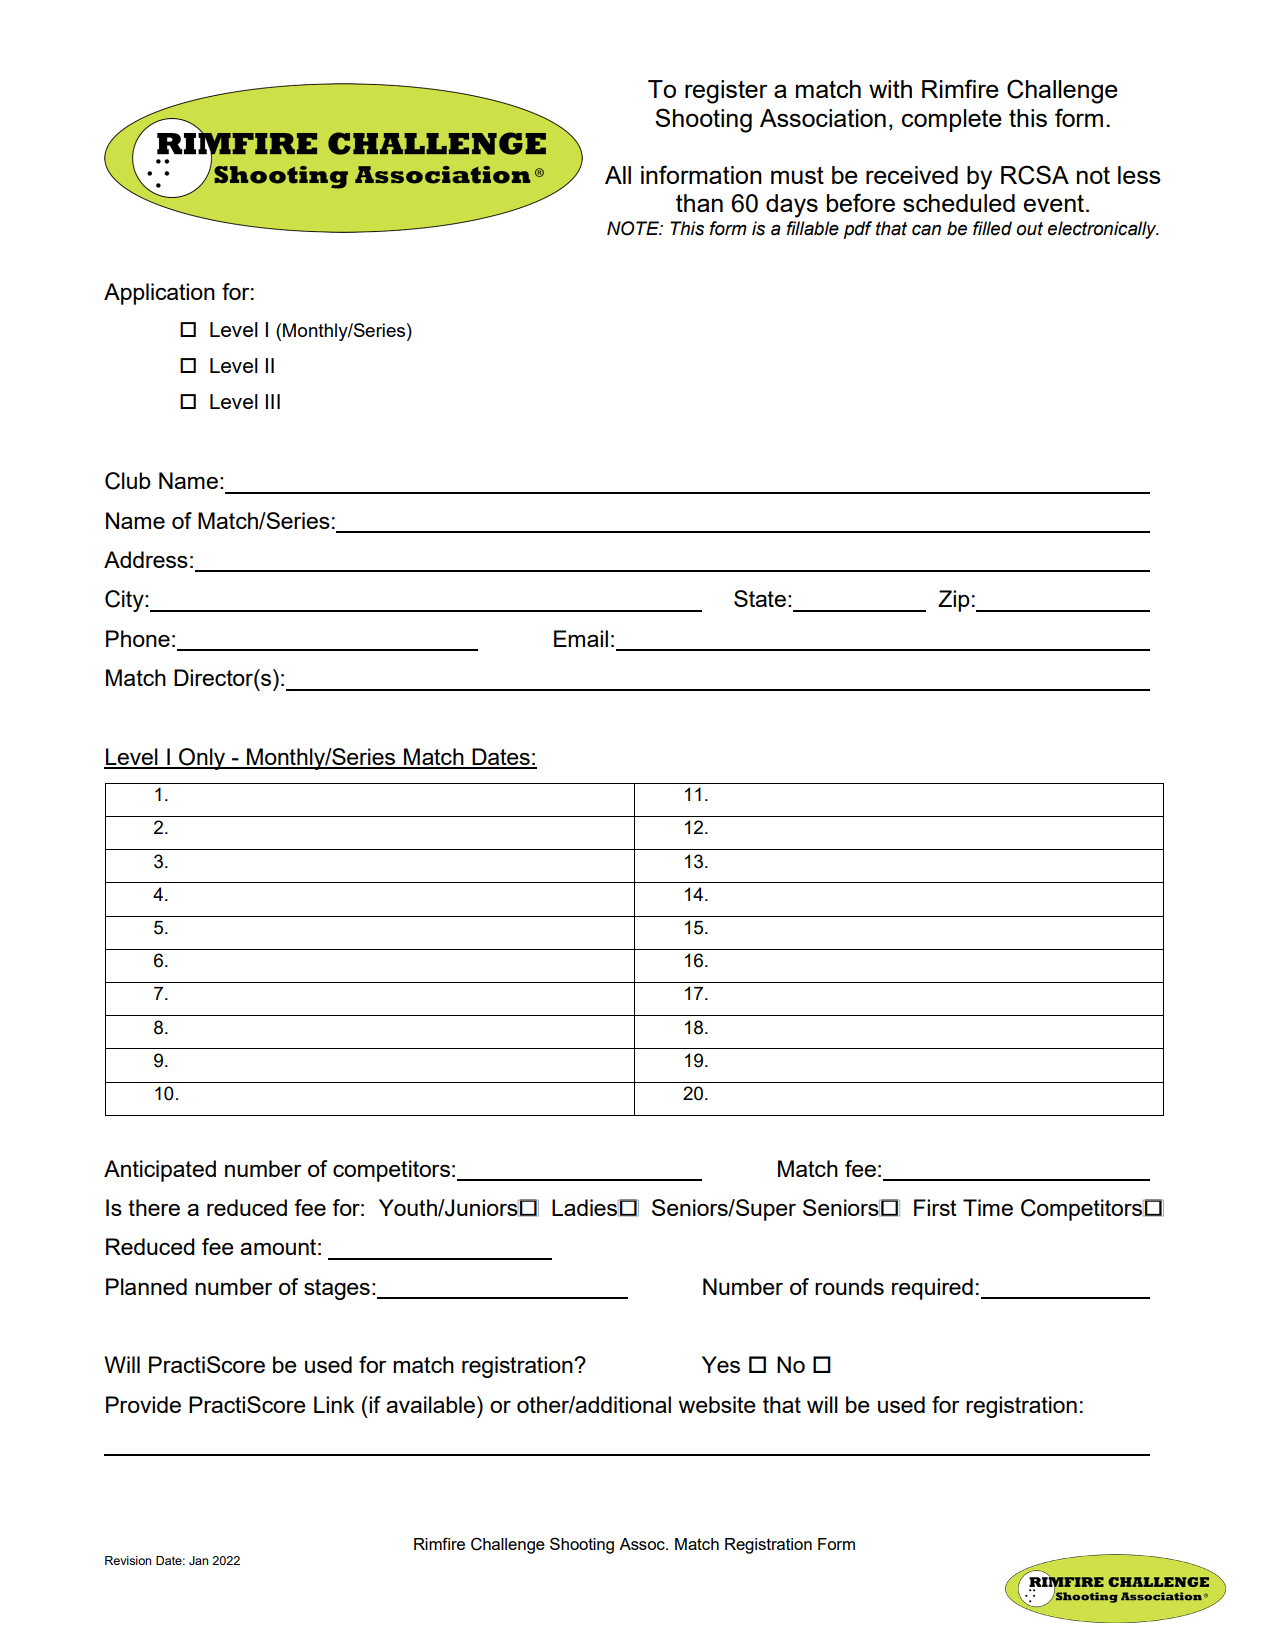 This document has height=1642, width=1269. What do you see at coordinates (581, 638) in the document?
I see `Email` at bounding box center [581, 638].
